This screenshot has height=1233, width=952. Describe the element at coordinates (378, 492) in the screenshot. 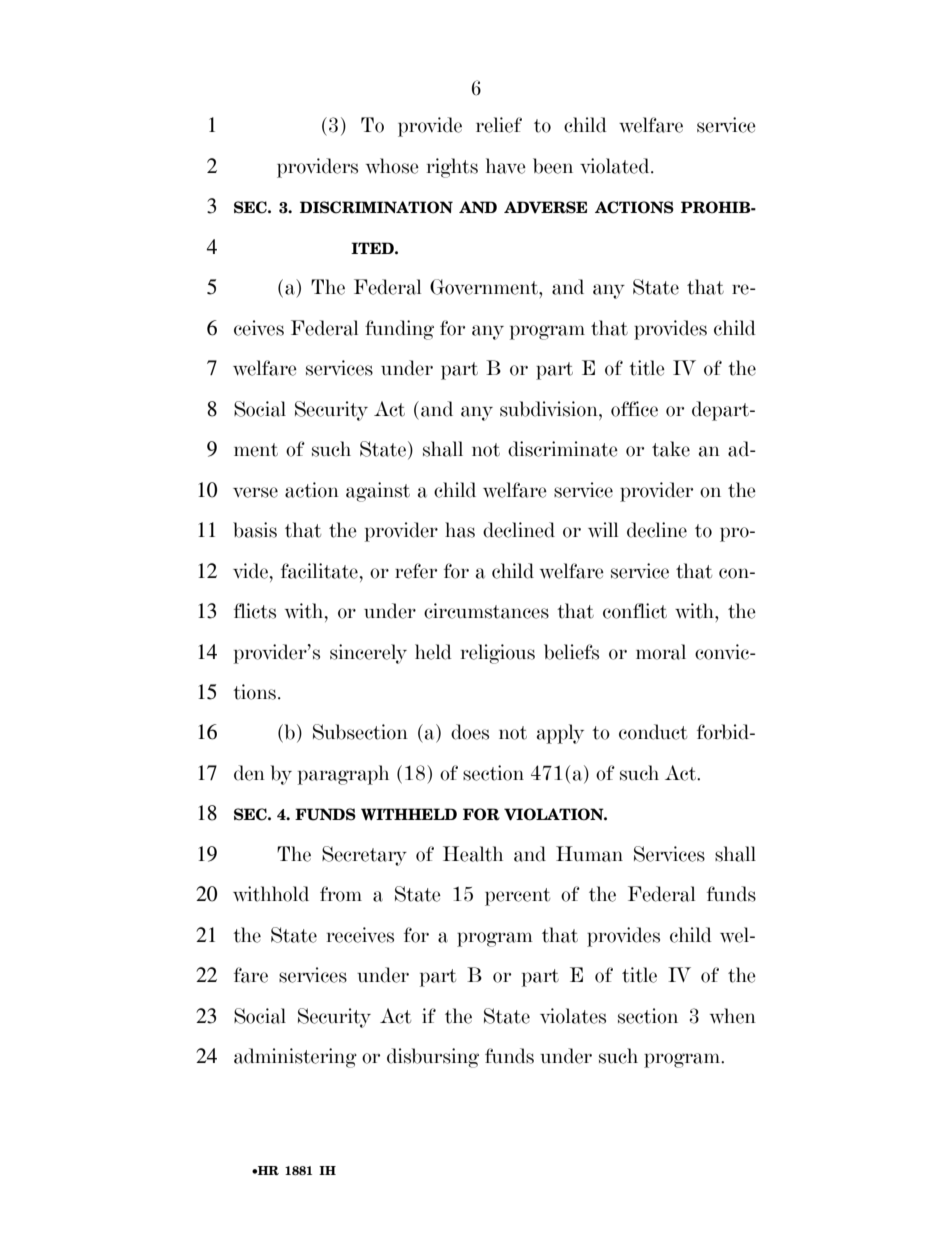

I see `against` at that location.
